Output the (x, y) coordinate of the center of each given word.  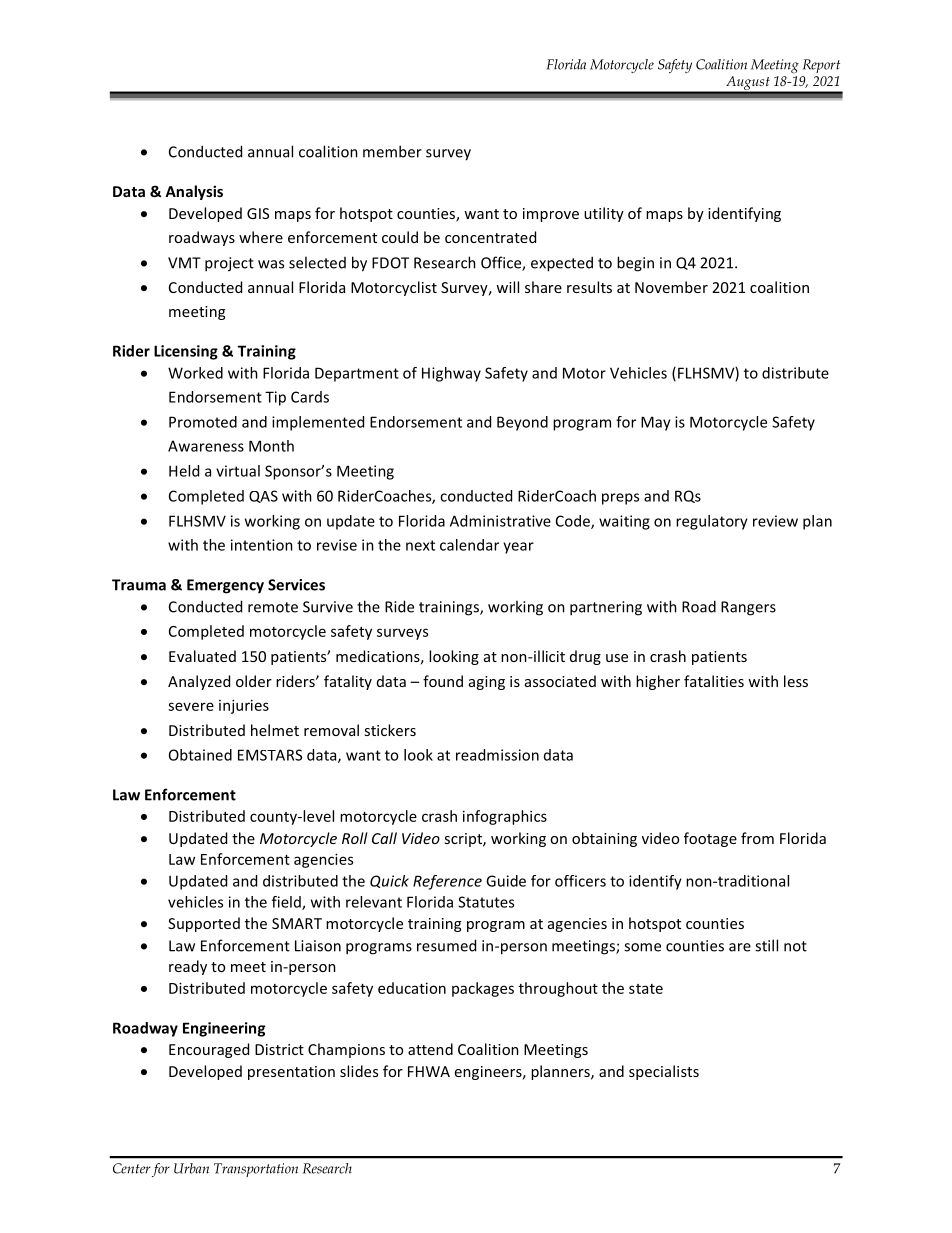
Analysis (194, 192)
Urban (191, 1168)
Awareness (206, 446)
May (656, 423)
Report (821, 66)
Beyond (522, 423)
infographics (505, 817)
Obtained (200, 755)
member (392, 151)
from (757, 838)
